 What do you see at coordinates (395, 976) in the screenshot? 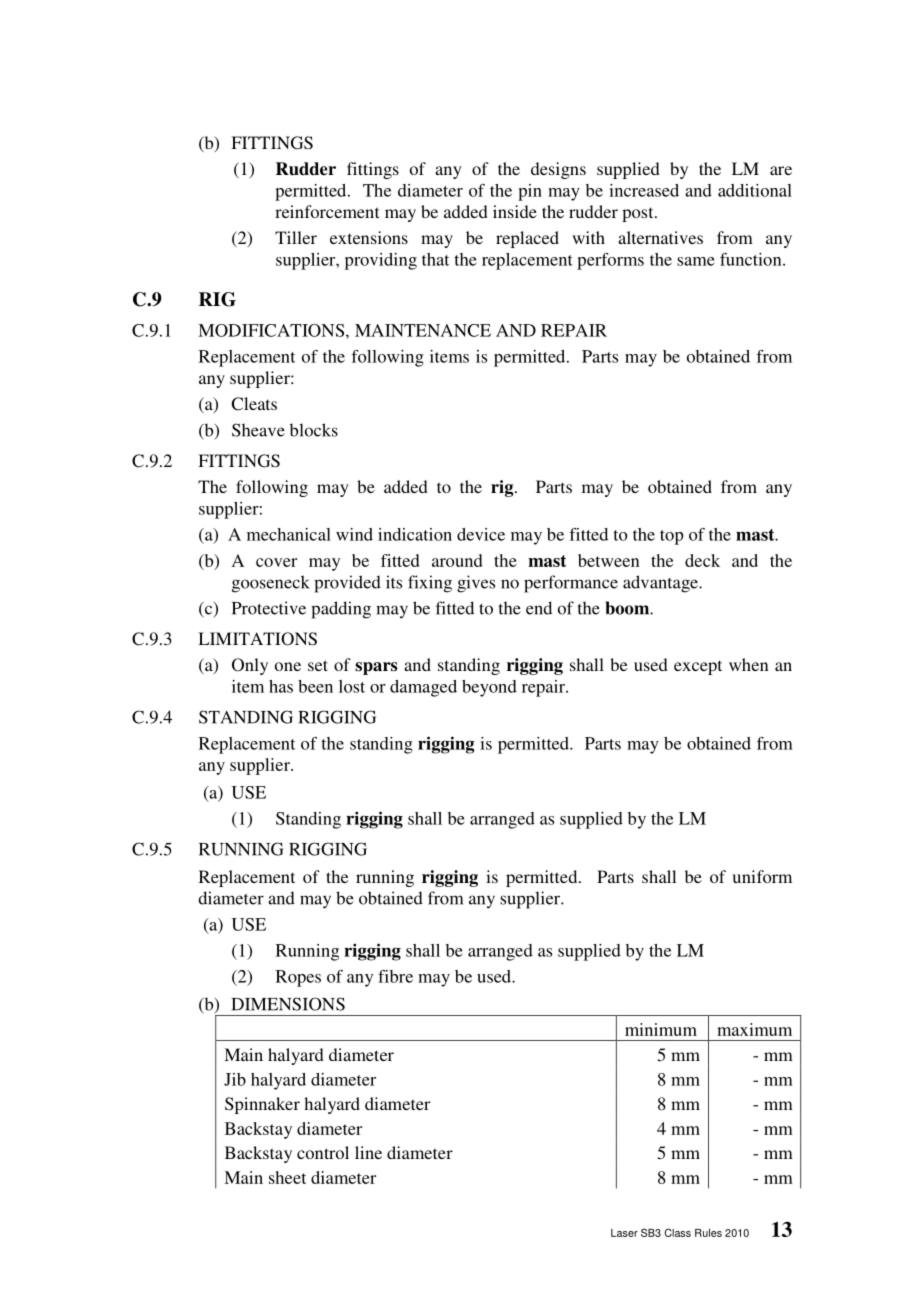
I see `fibre` at bounding box center [395, 976].
